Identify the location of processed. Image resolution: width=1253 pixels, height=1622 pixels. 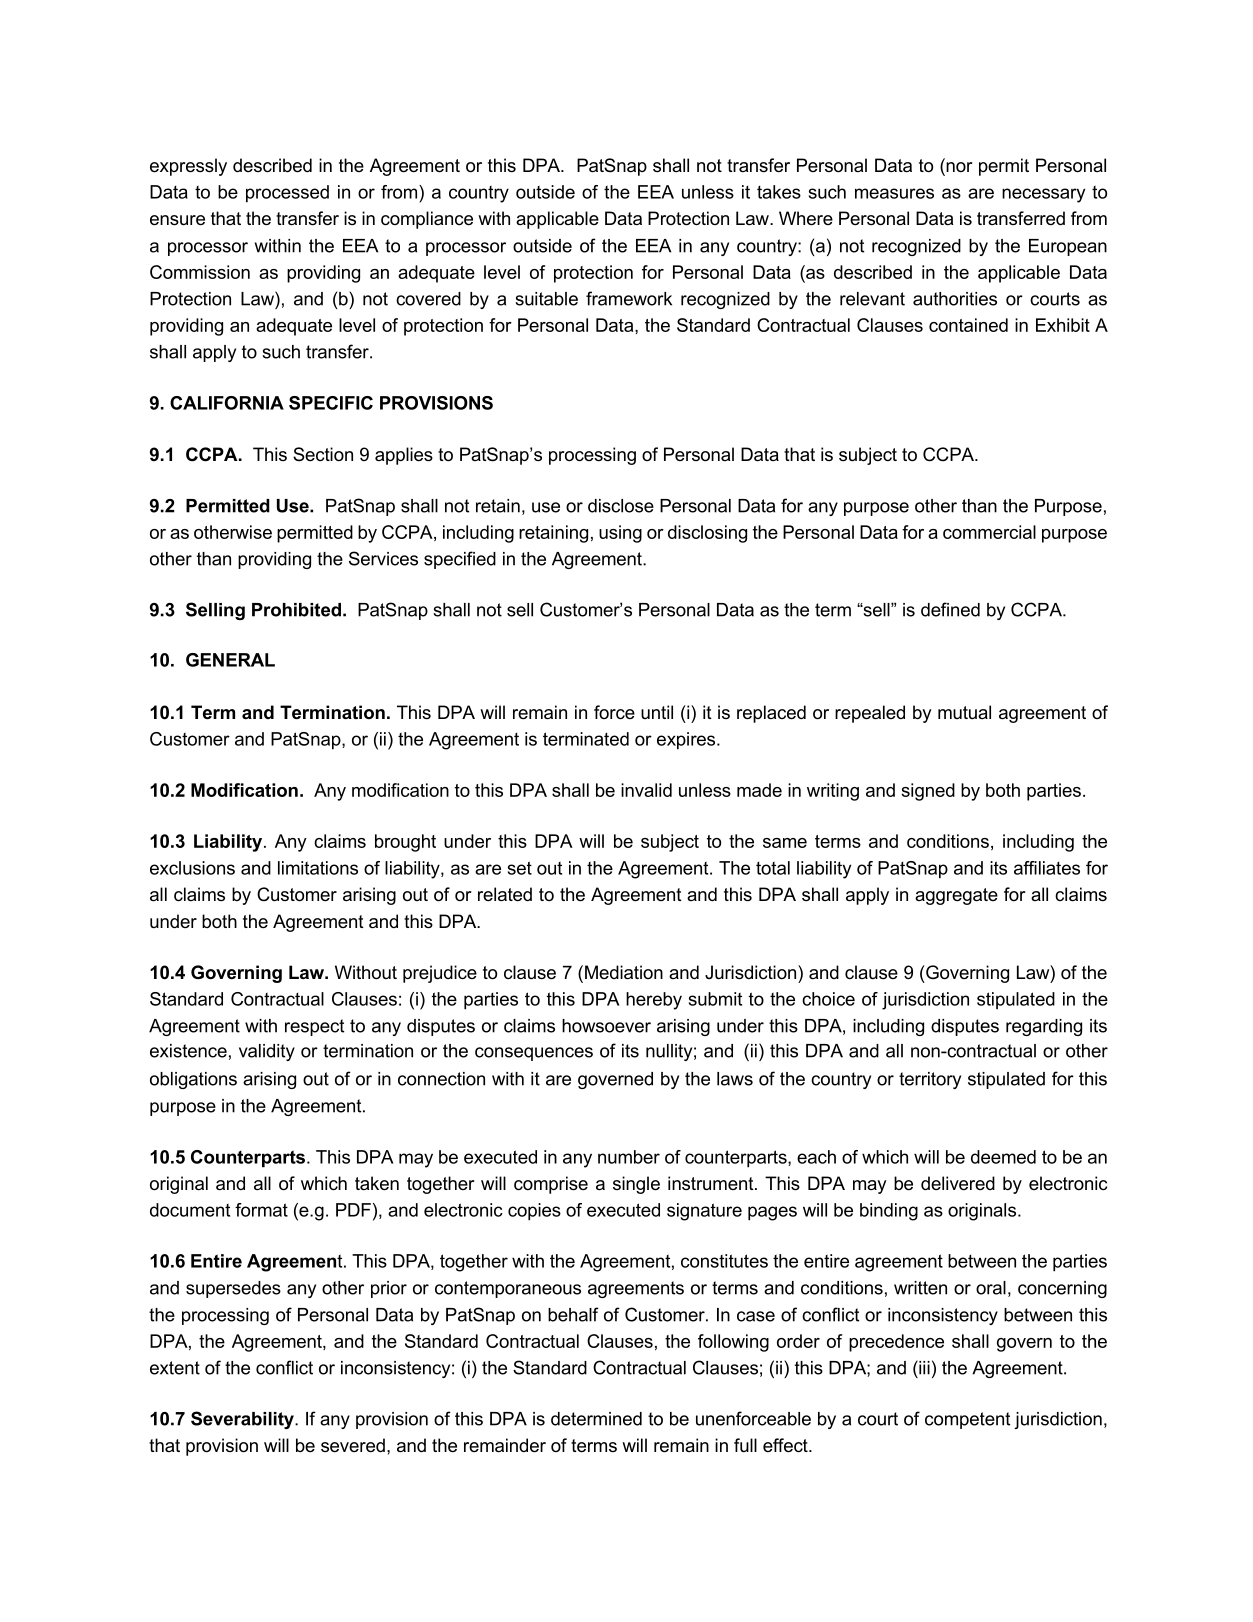
(287, 194).
